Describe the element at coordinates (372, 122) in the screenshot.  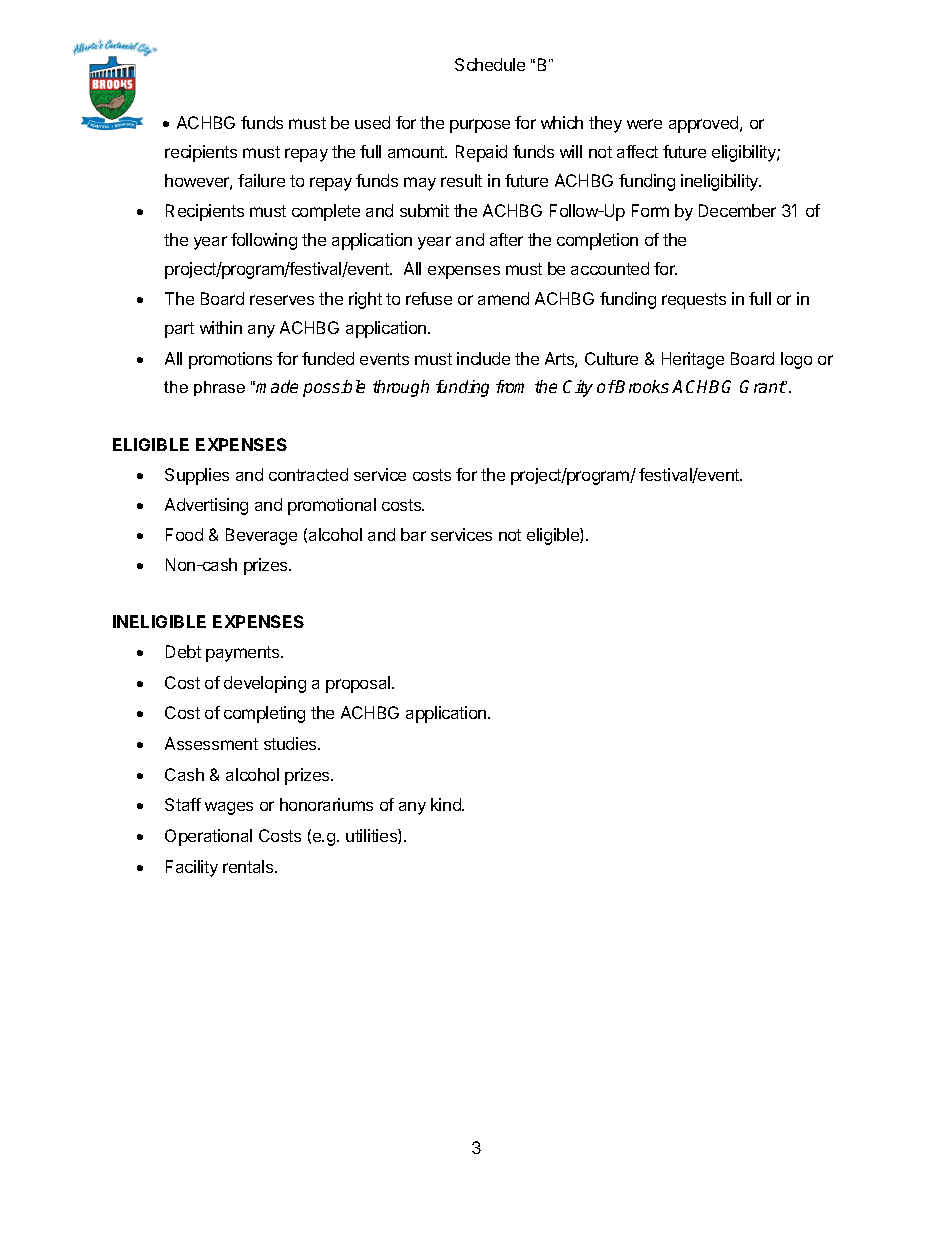
I see `used` at that location.
